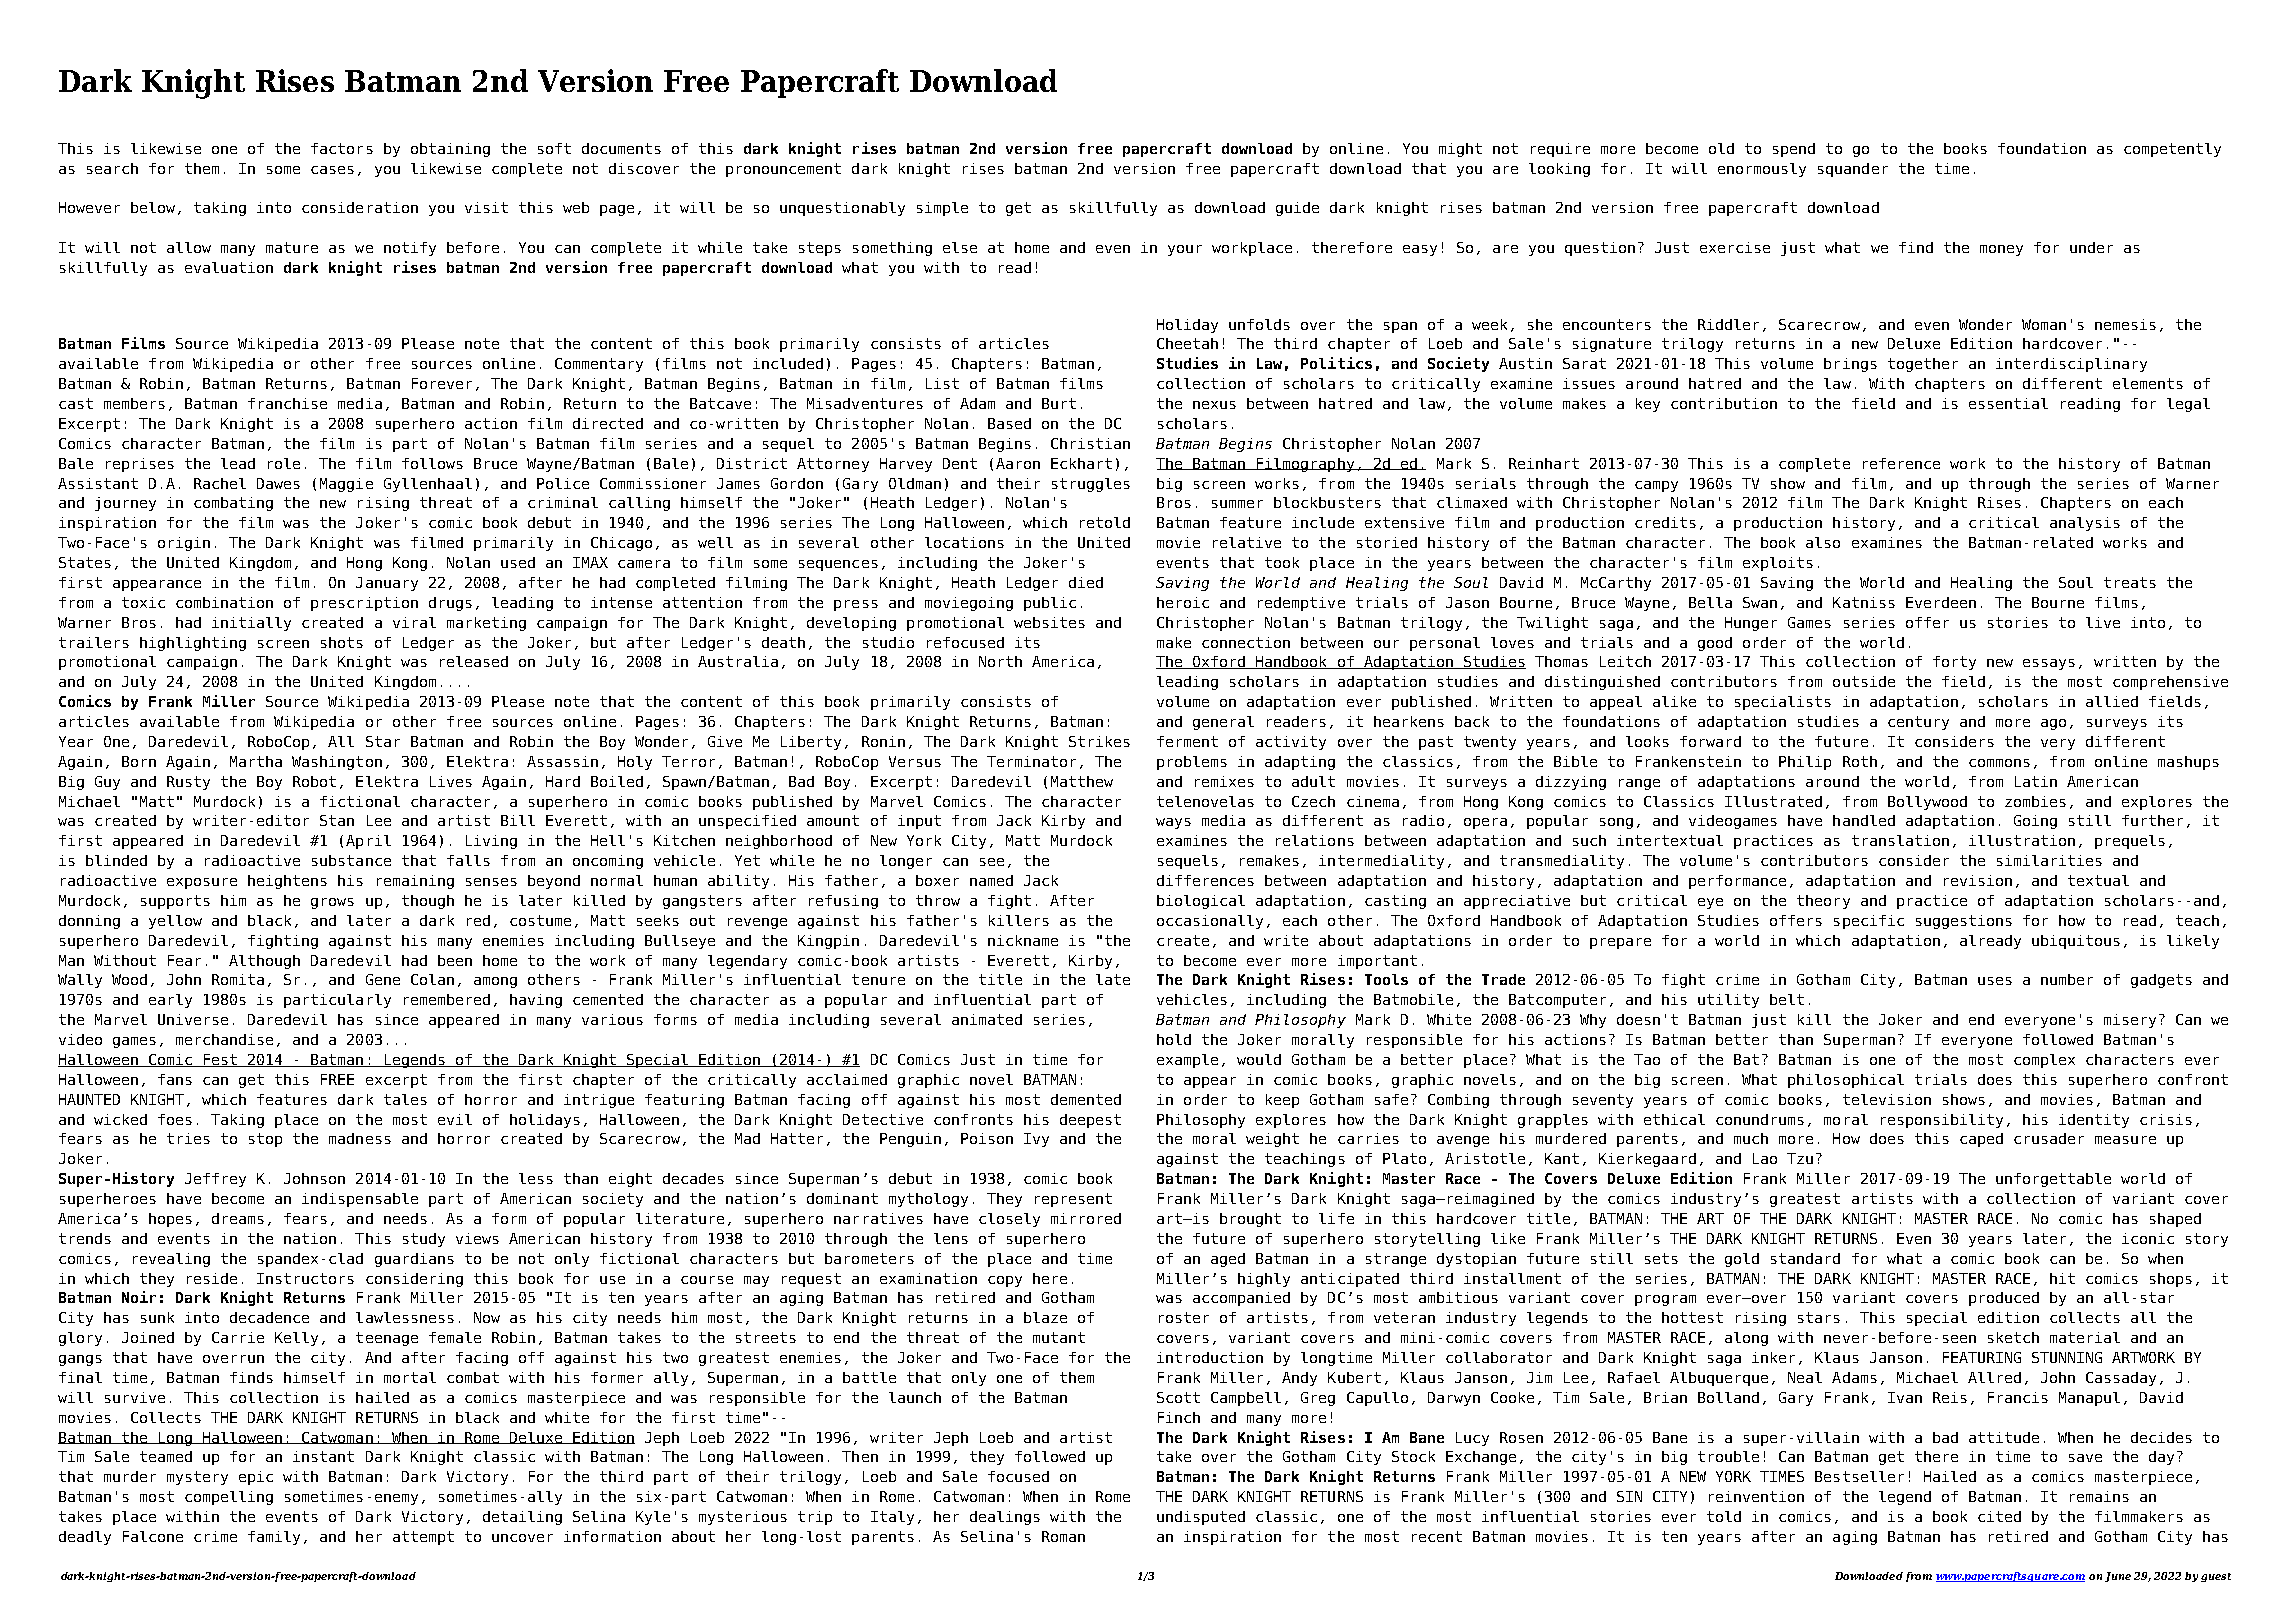 The width and height of the image is (2293, 1621). What do you see at coordinates (368, 842) in the image?
I see `April` at bounding box center [368, 842].
